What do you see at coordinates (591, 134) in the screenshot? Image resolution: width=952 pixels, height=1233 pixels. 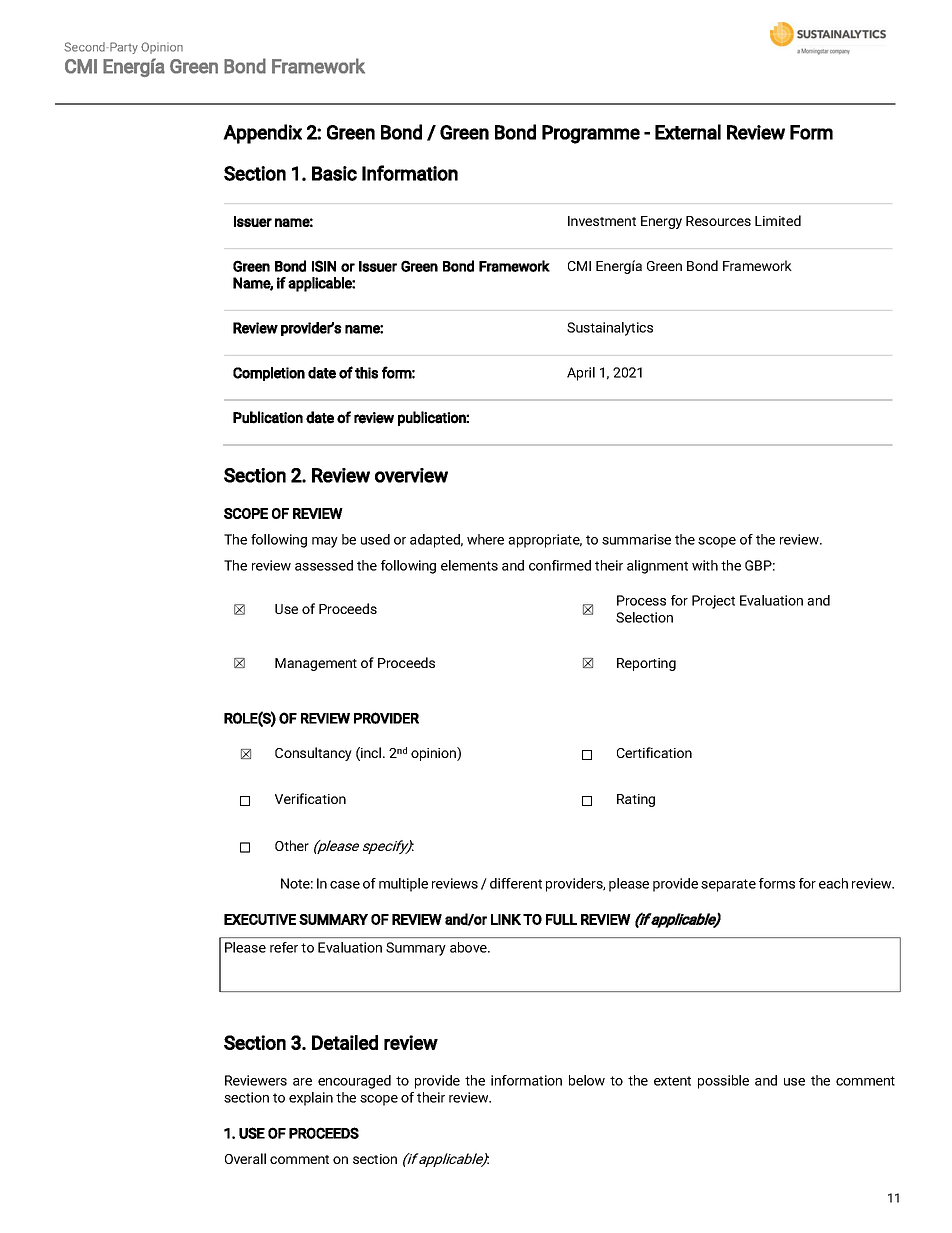 I see `Programme` at bounding box center [591, 134].
